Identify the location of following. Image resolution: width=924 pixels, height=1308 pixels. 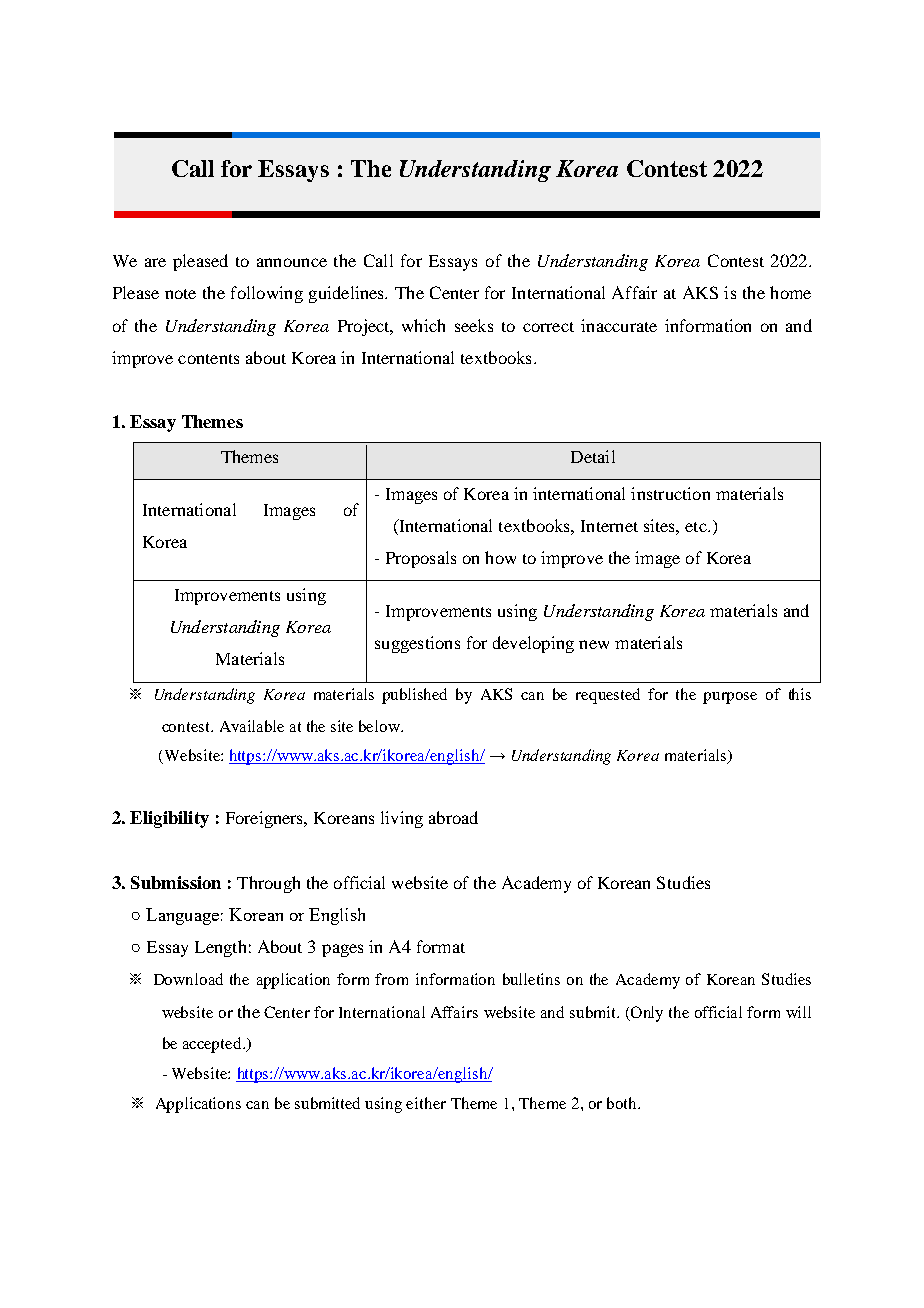
(267, 294).
